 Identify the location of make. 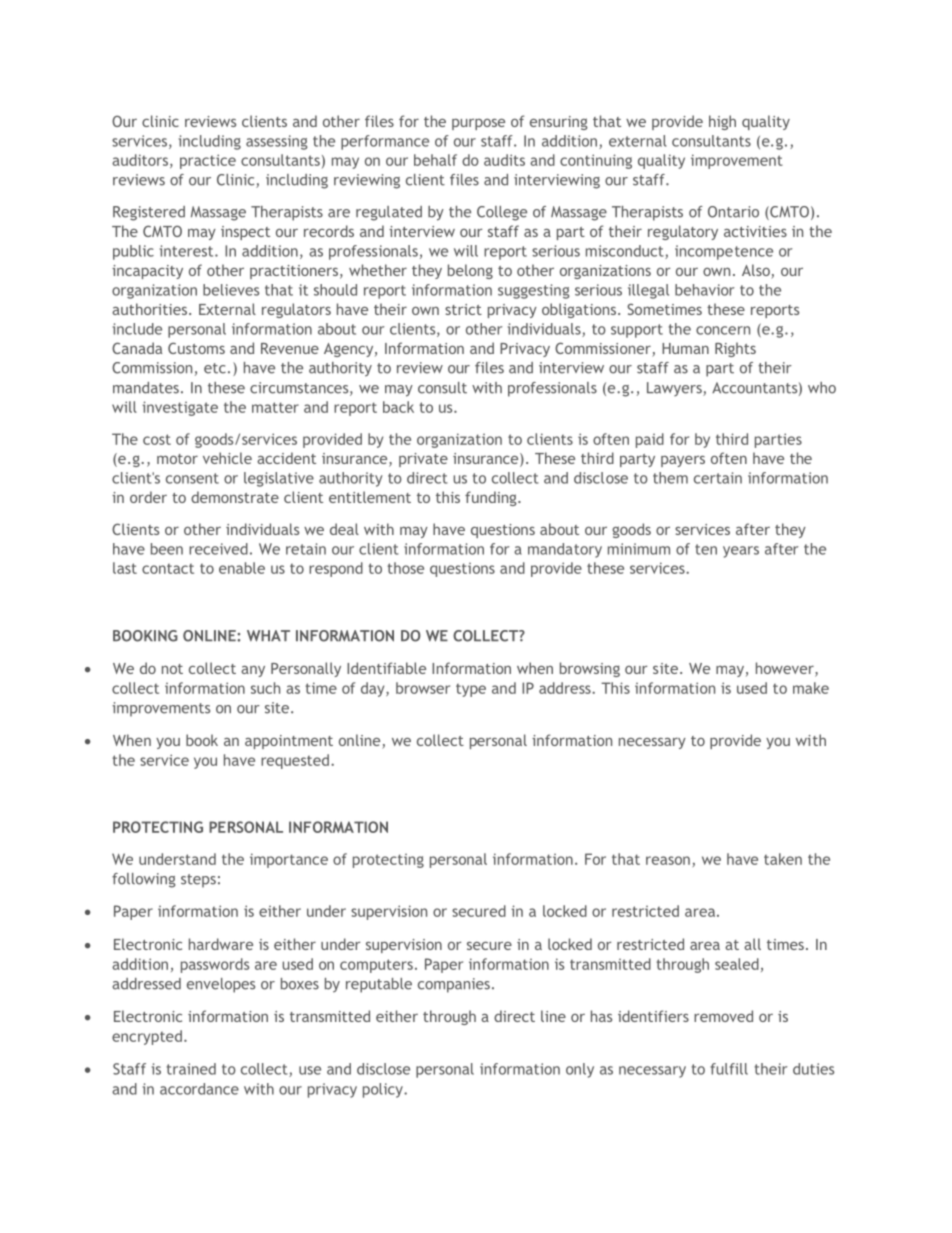
(811, 688).
